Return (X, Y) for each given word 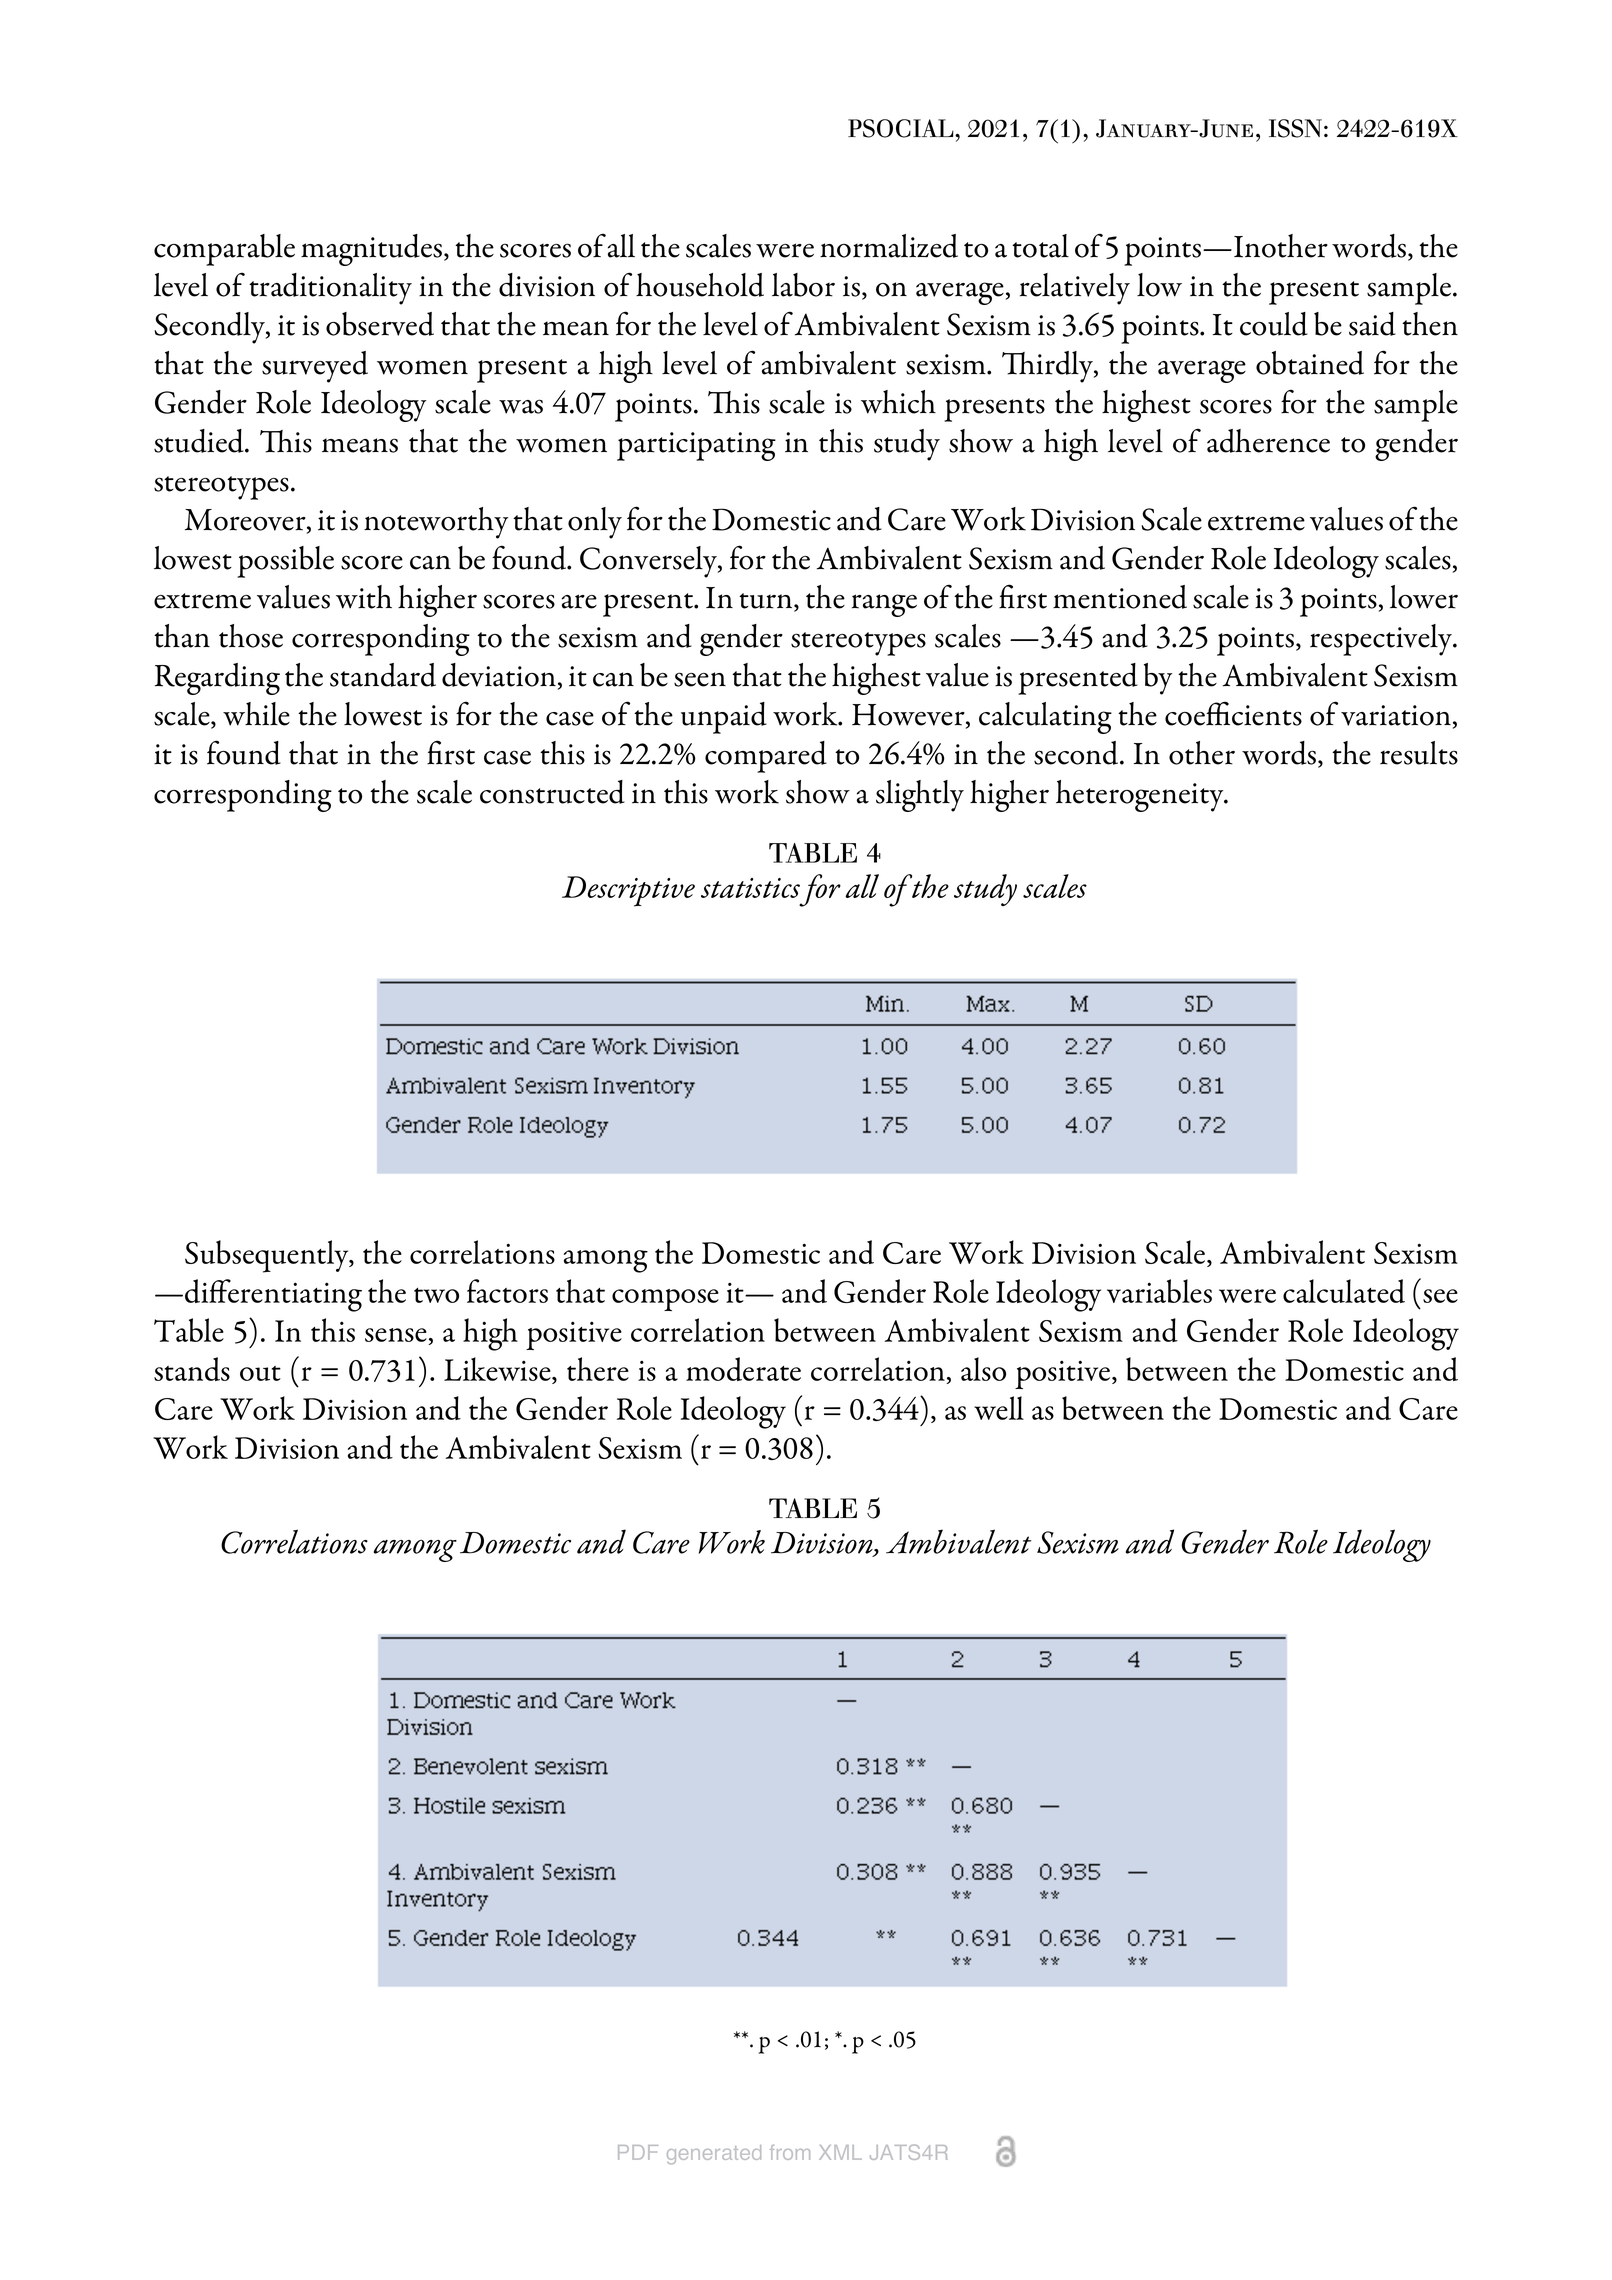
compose (665, 1300)
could (1274, 324)
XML (840, 2152)
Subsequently (268, 1256)
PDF (638, 2152)
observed (380, 324)
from (790, 2152)
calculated (1344, 1291)
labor (803, 285)
